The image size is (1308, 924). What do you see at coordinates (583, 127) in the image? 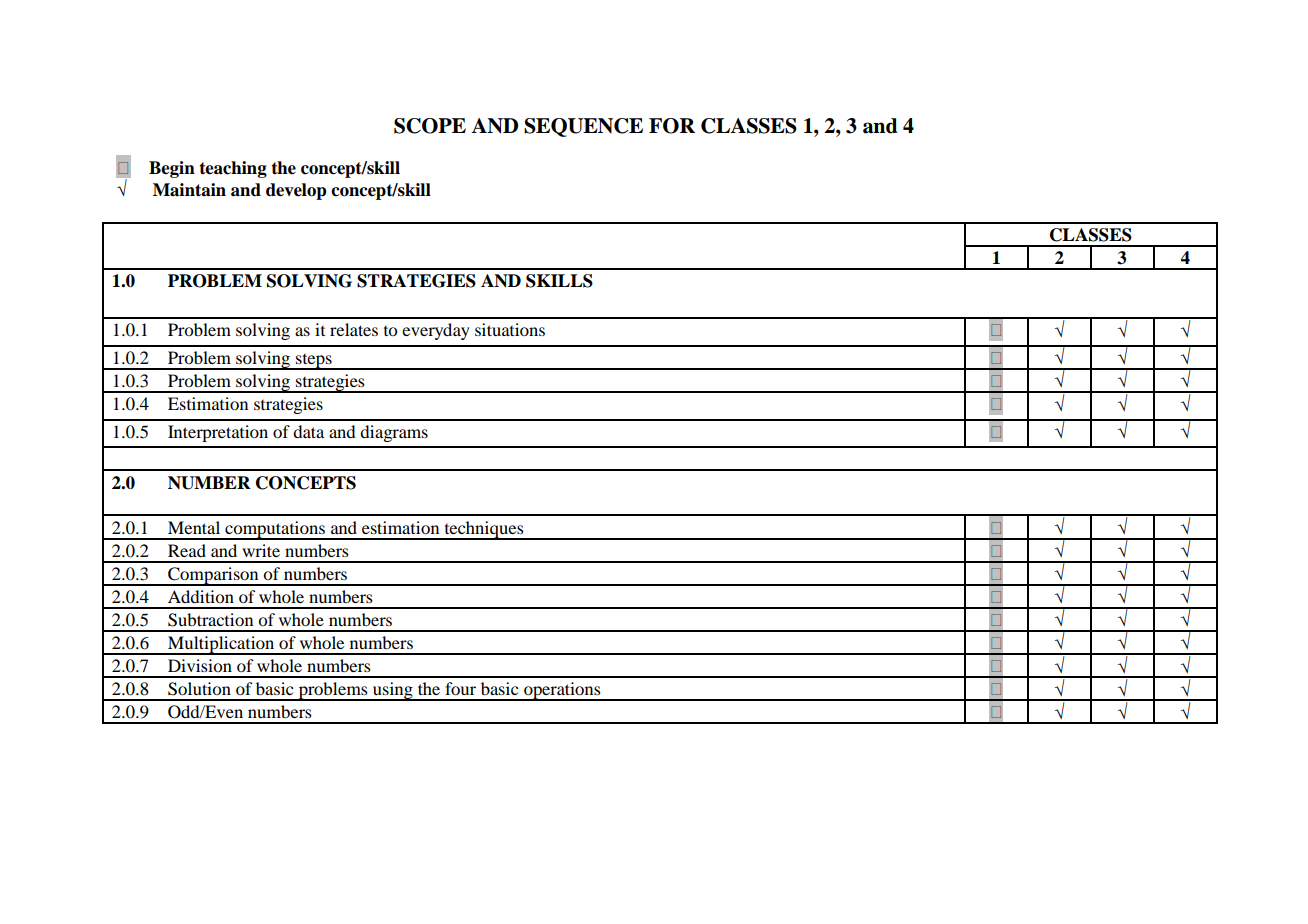
I see `SEQUENCE` at bounding box center [583, 127].
